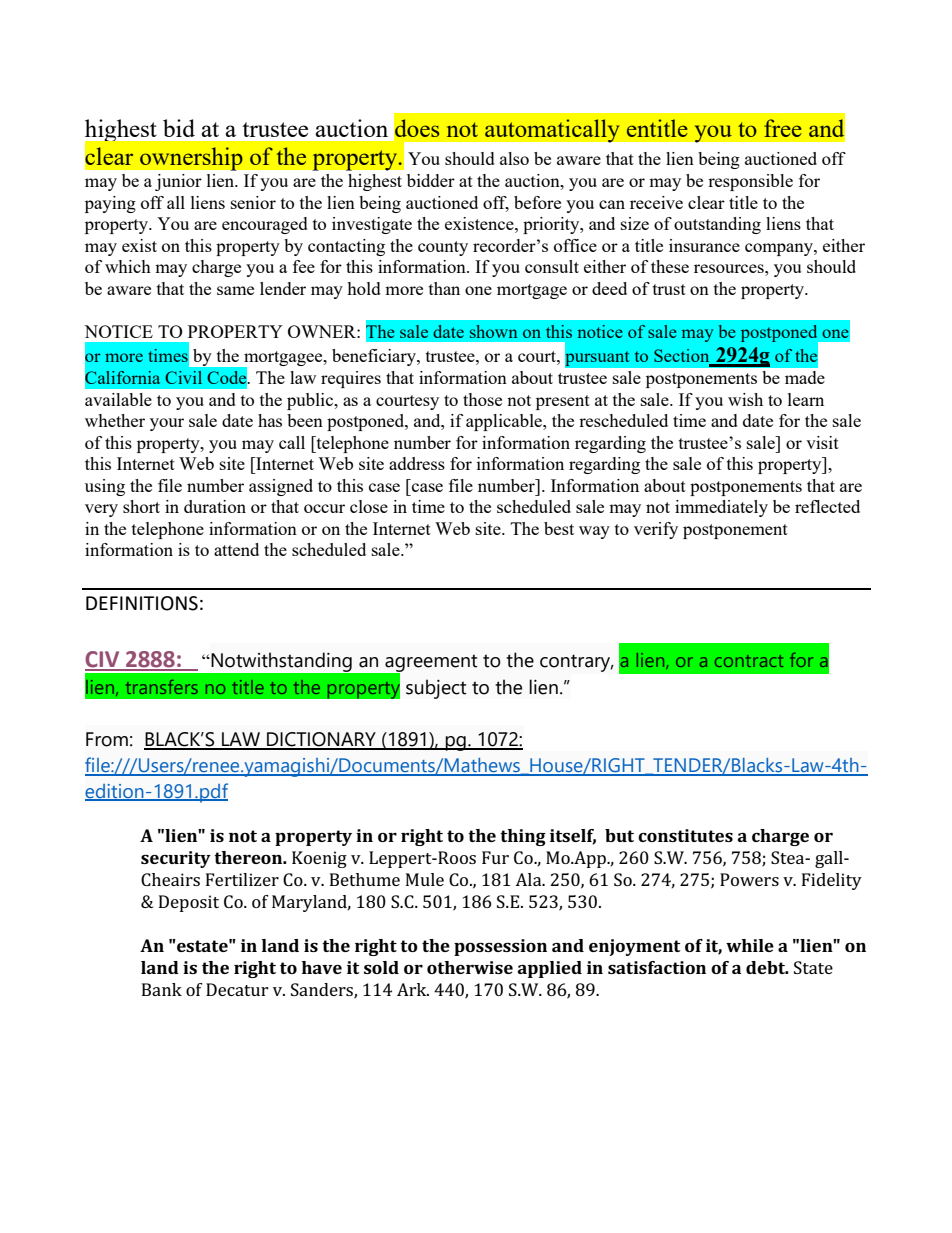 The image size is (952, 1233). I want to click on those, so click(482, 399).
